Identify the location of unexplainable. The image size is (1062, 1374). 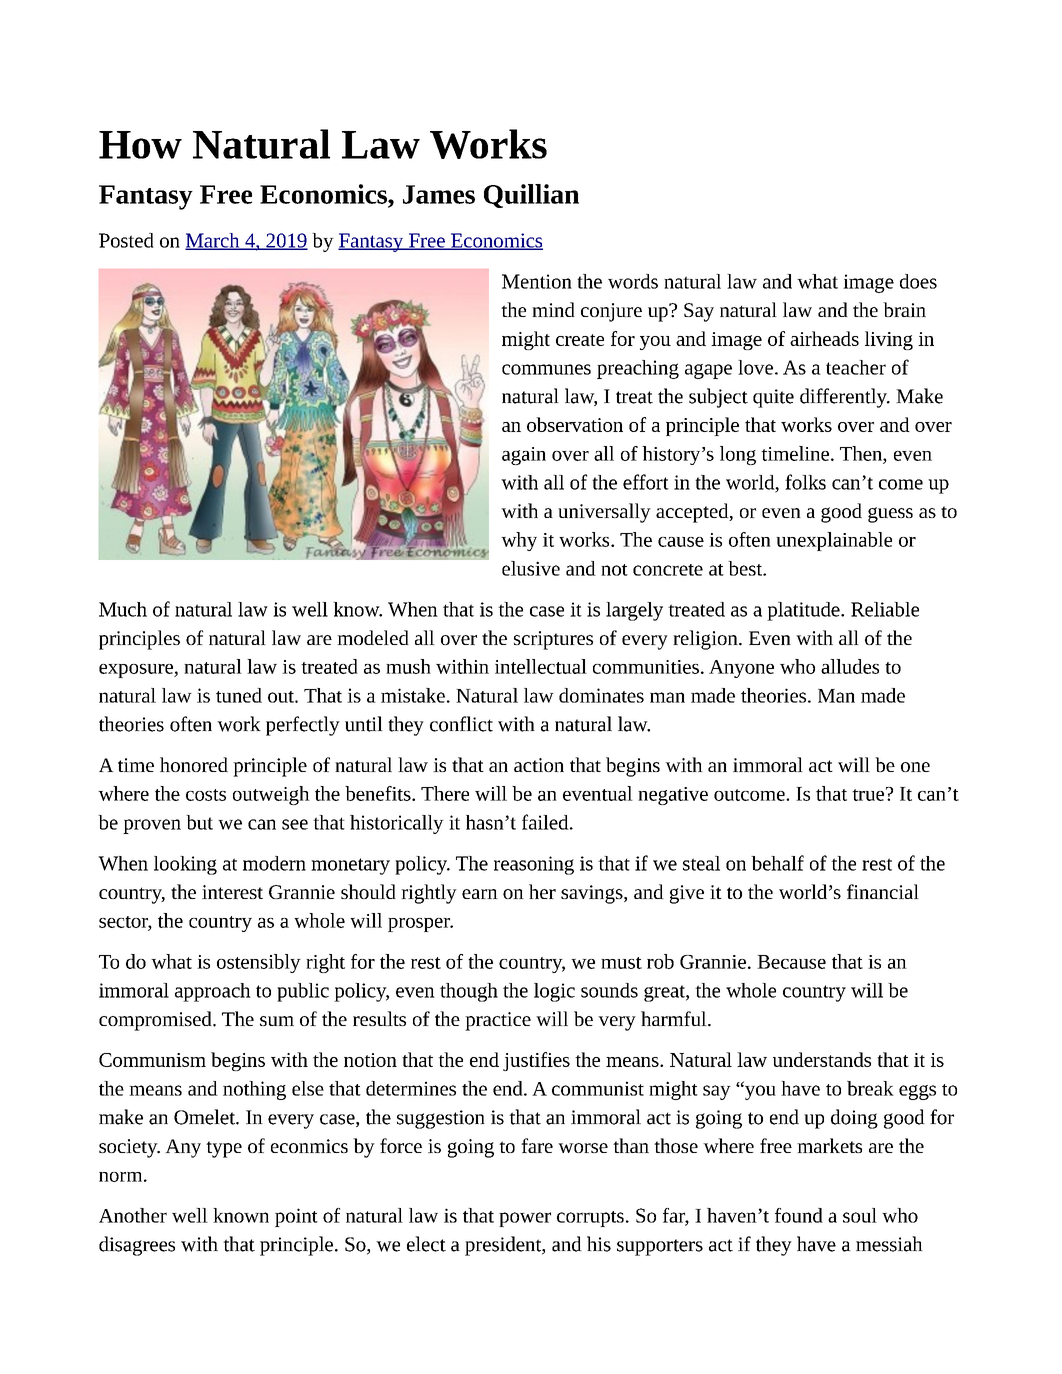
(834, 541).
